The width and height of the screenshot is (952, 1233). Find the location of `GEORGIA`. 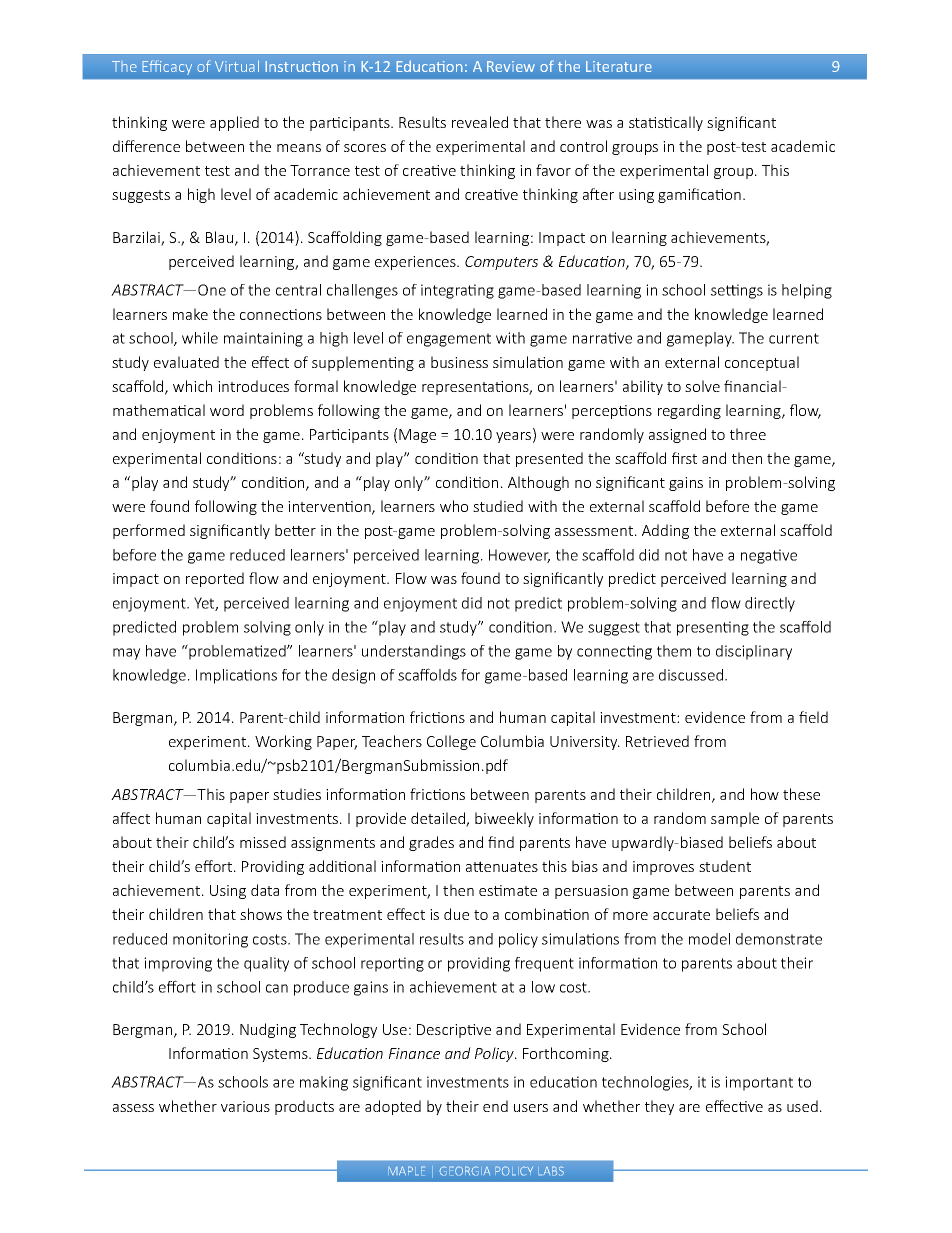

GEORGIA is located at coordinates (464, 1171).
